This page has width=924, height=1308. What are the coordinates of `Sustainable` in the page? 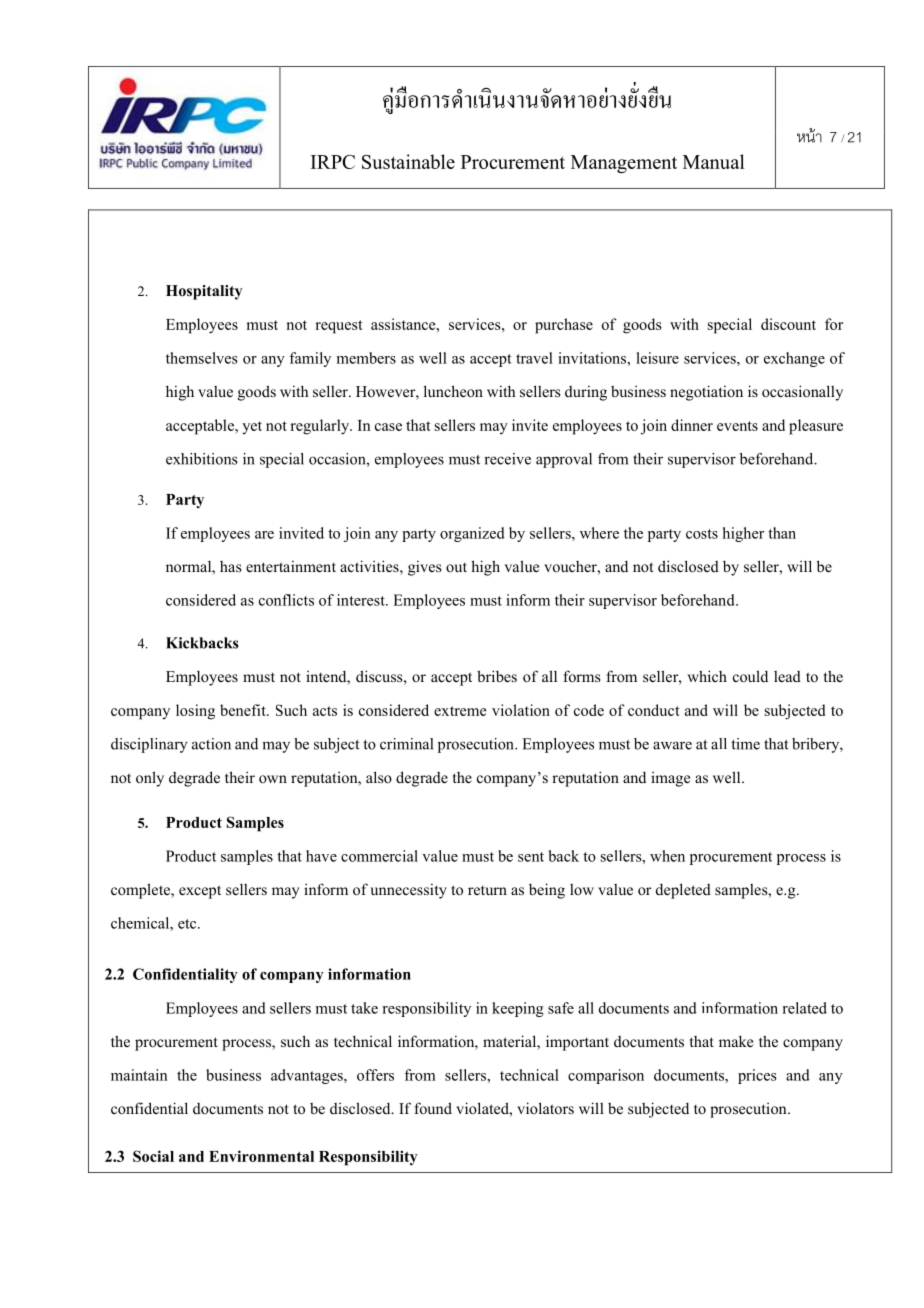 It's located at (408, 161).
